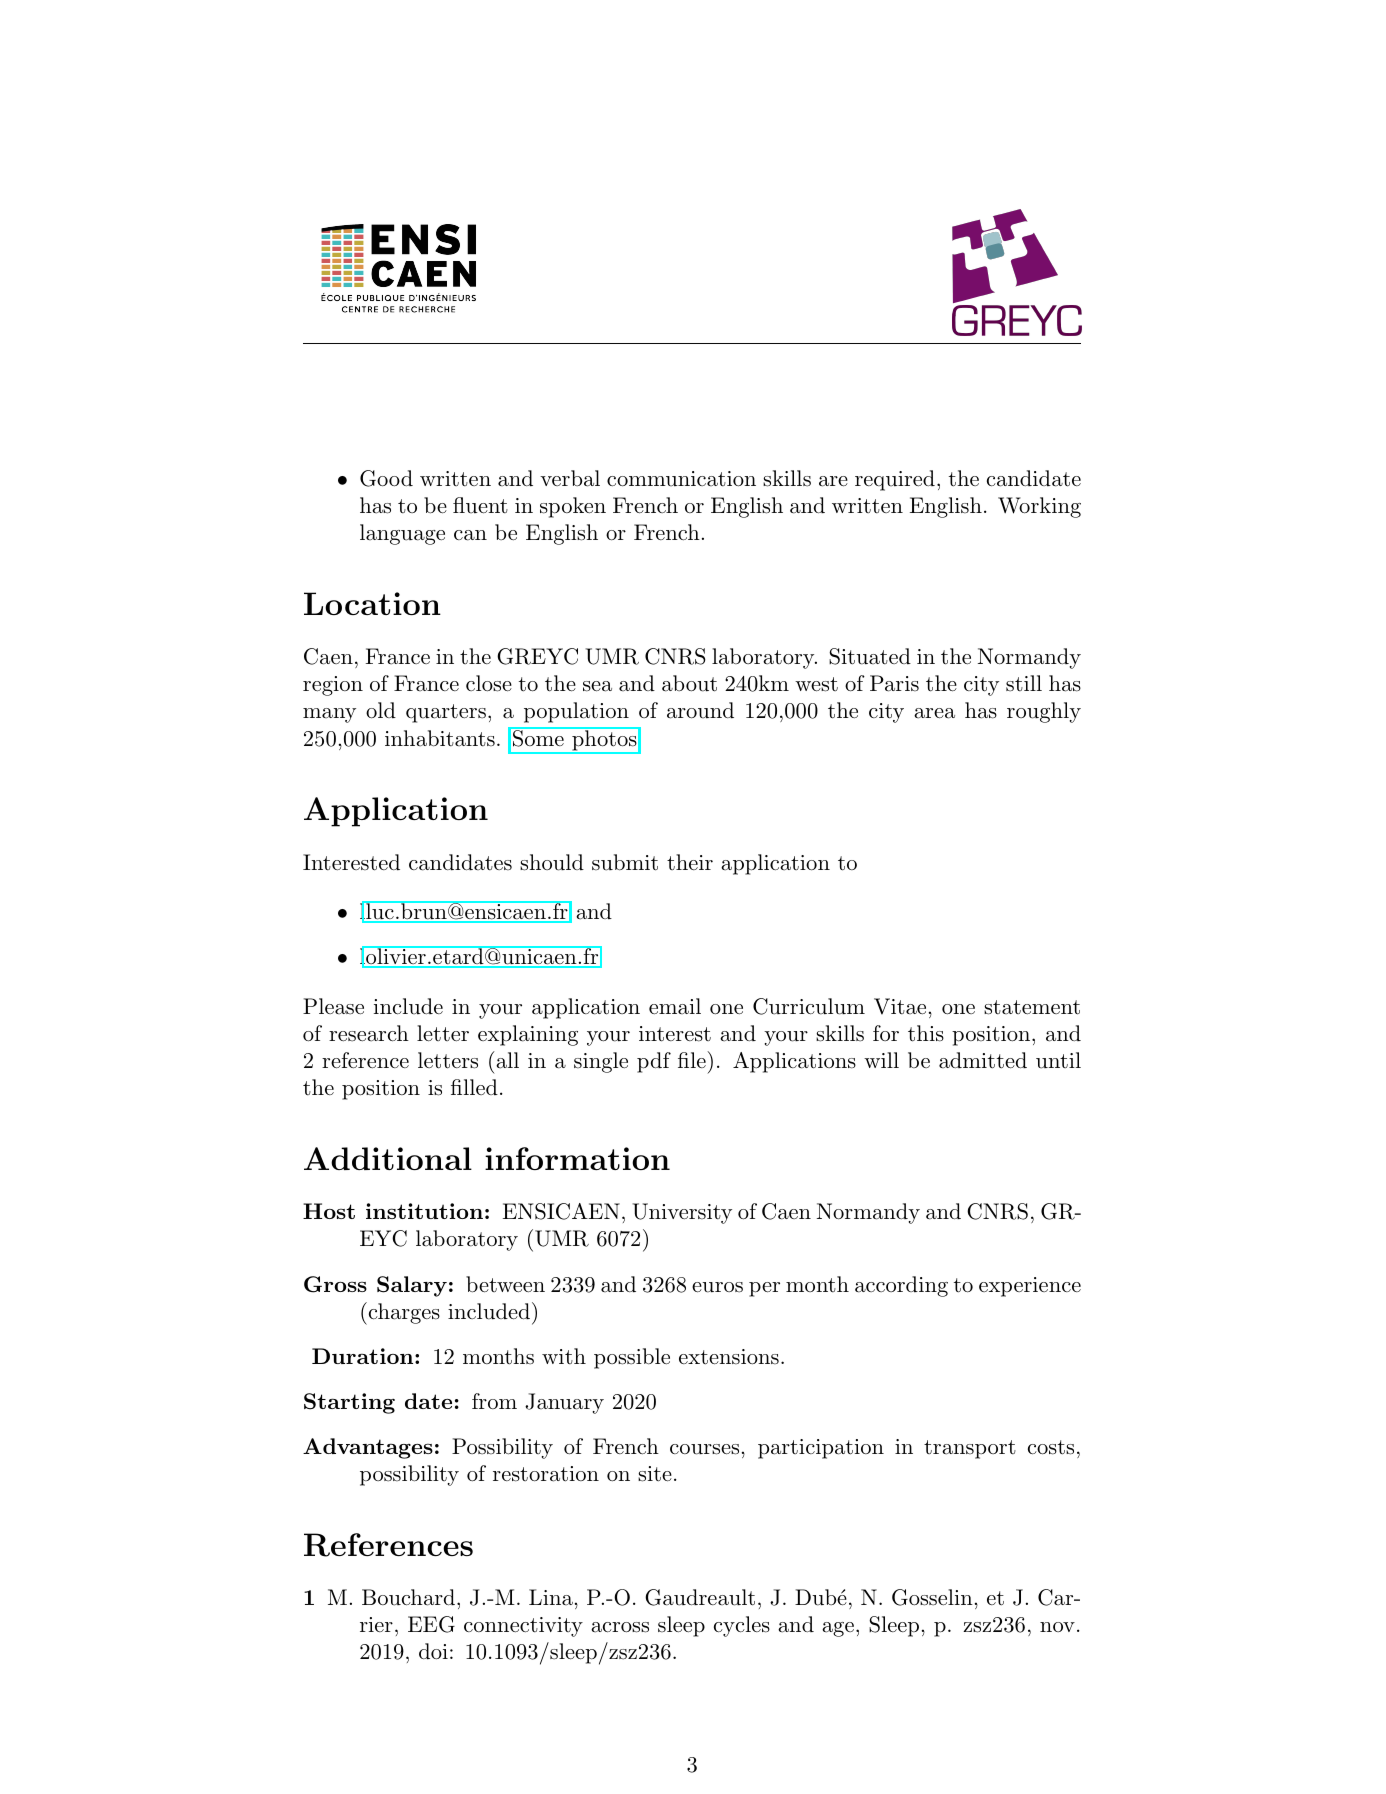 This screenshot has height=1794, width=1386. What do you see at coordinates (408, 1597) in the screenshot?
I see `Bouchard` at bounding box center [408, 1597].
